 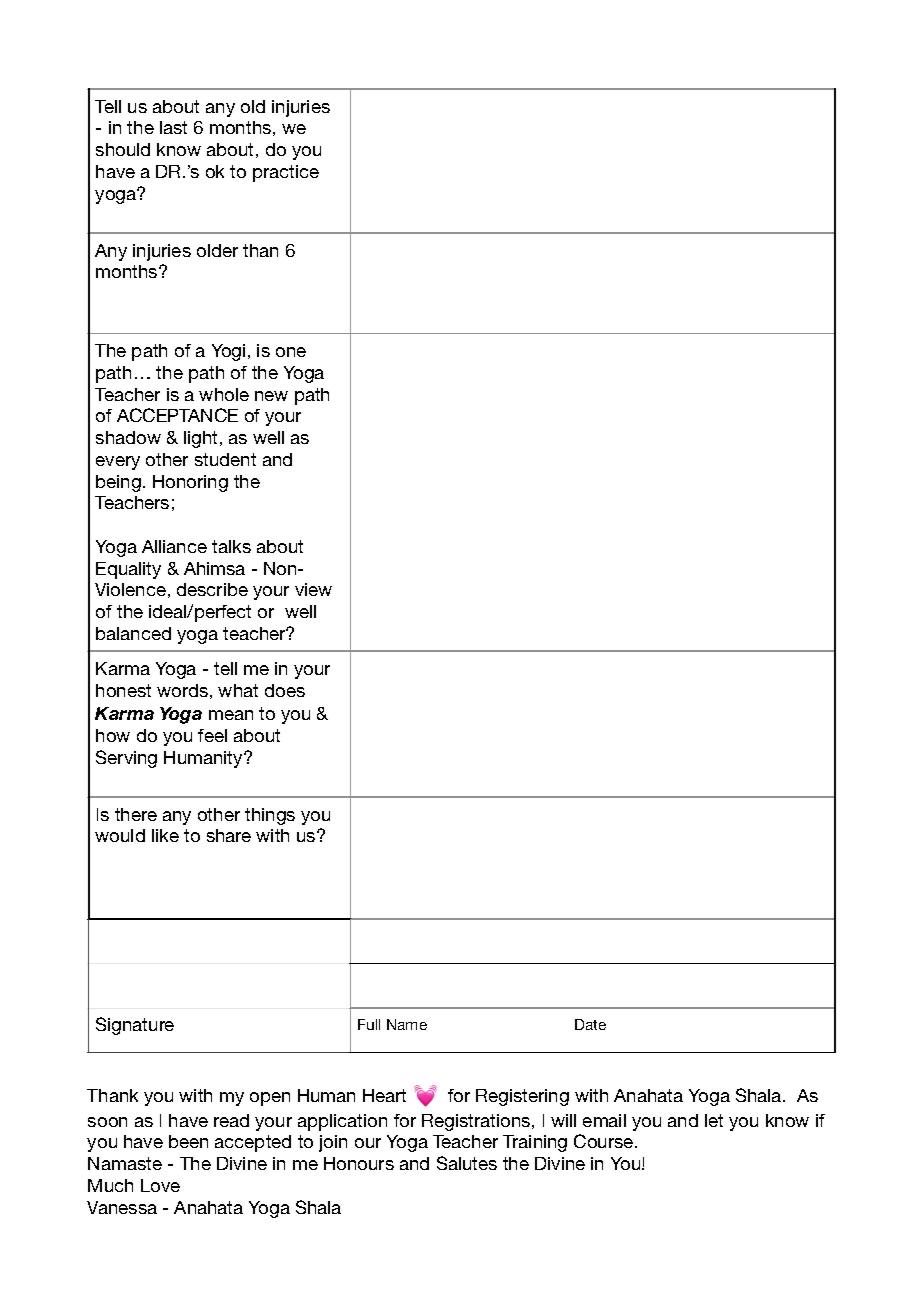 What do you see at coordinates (285, 690) in the page?
I see `does` at bounding box center [285, 690].
